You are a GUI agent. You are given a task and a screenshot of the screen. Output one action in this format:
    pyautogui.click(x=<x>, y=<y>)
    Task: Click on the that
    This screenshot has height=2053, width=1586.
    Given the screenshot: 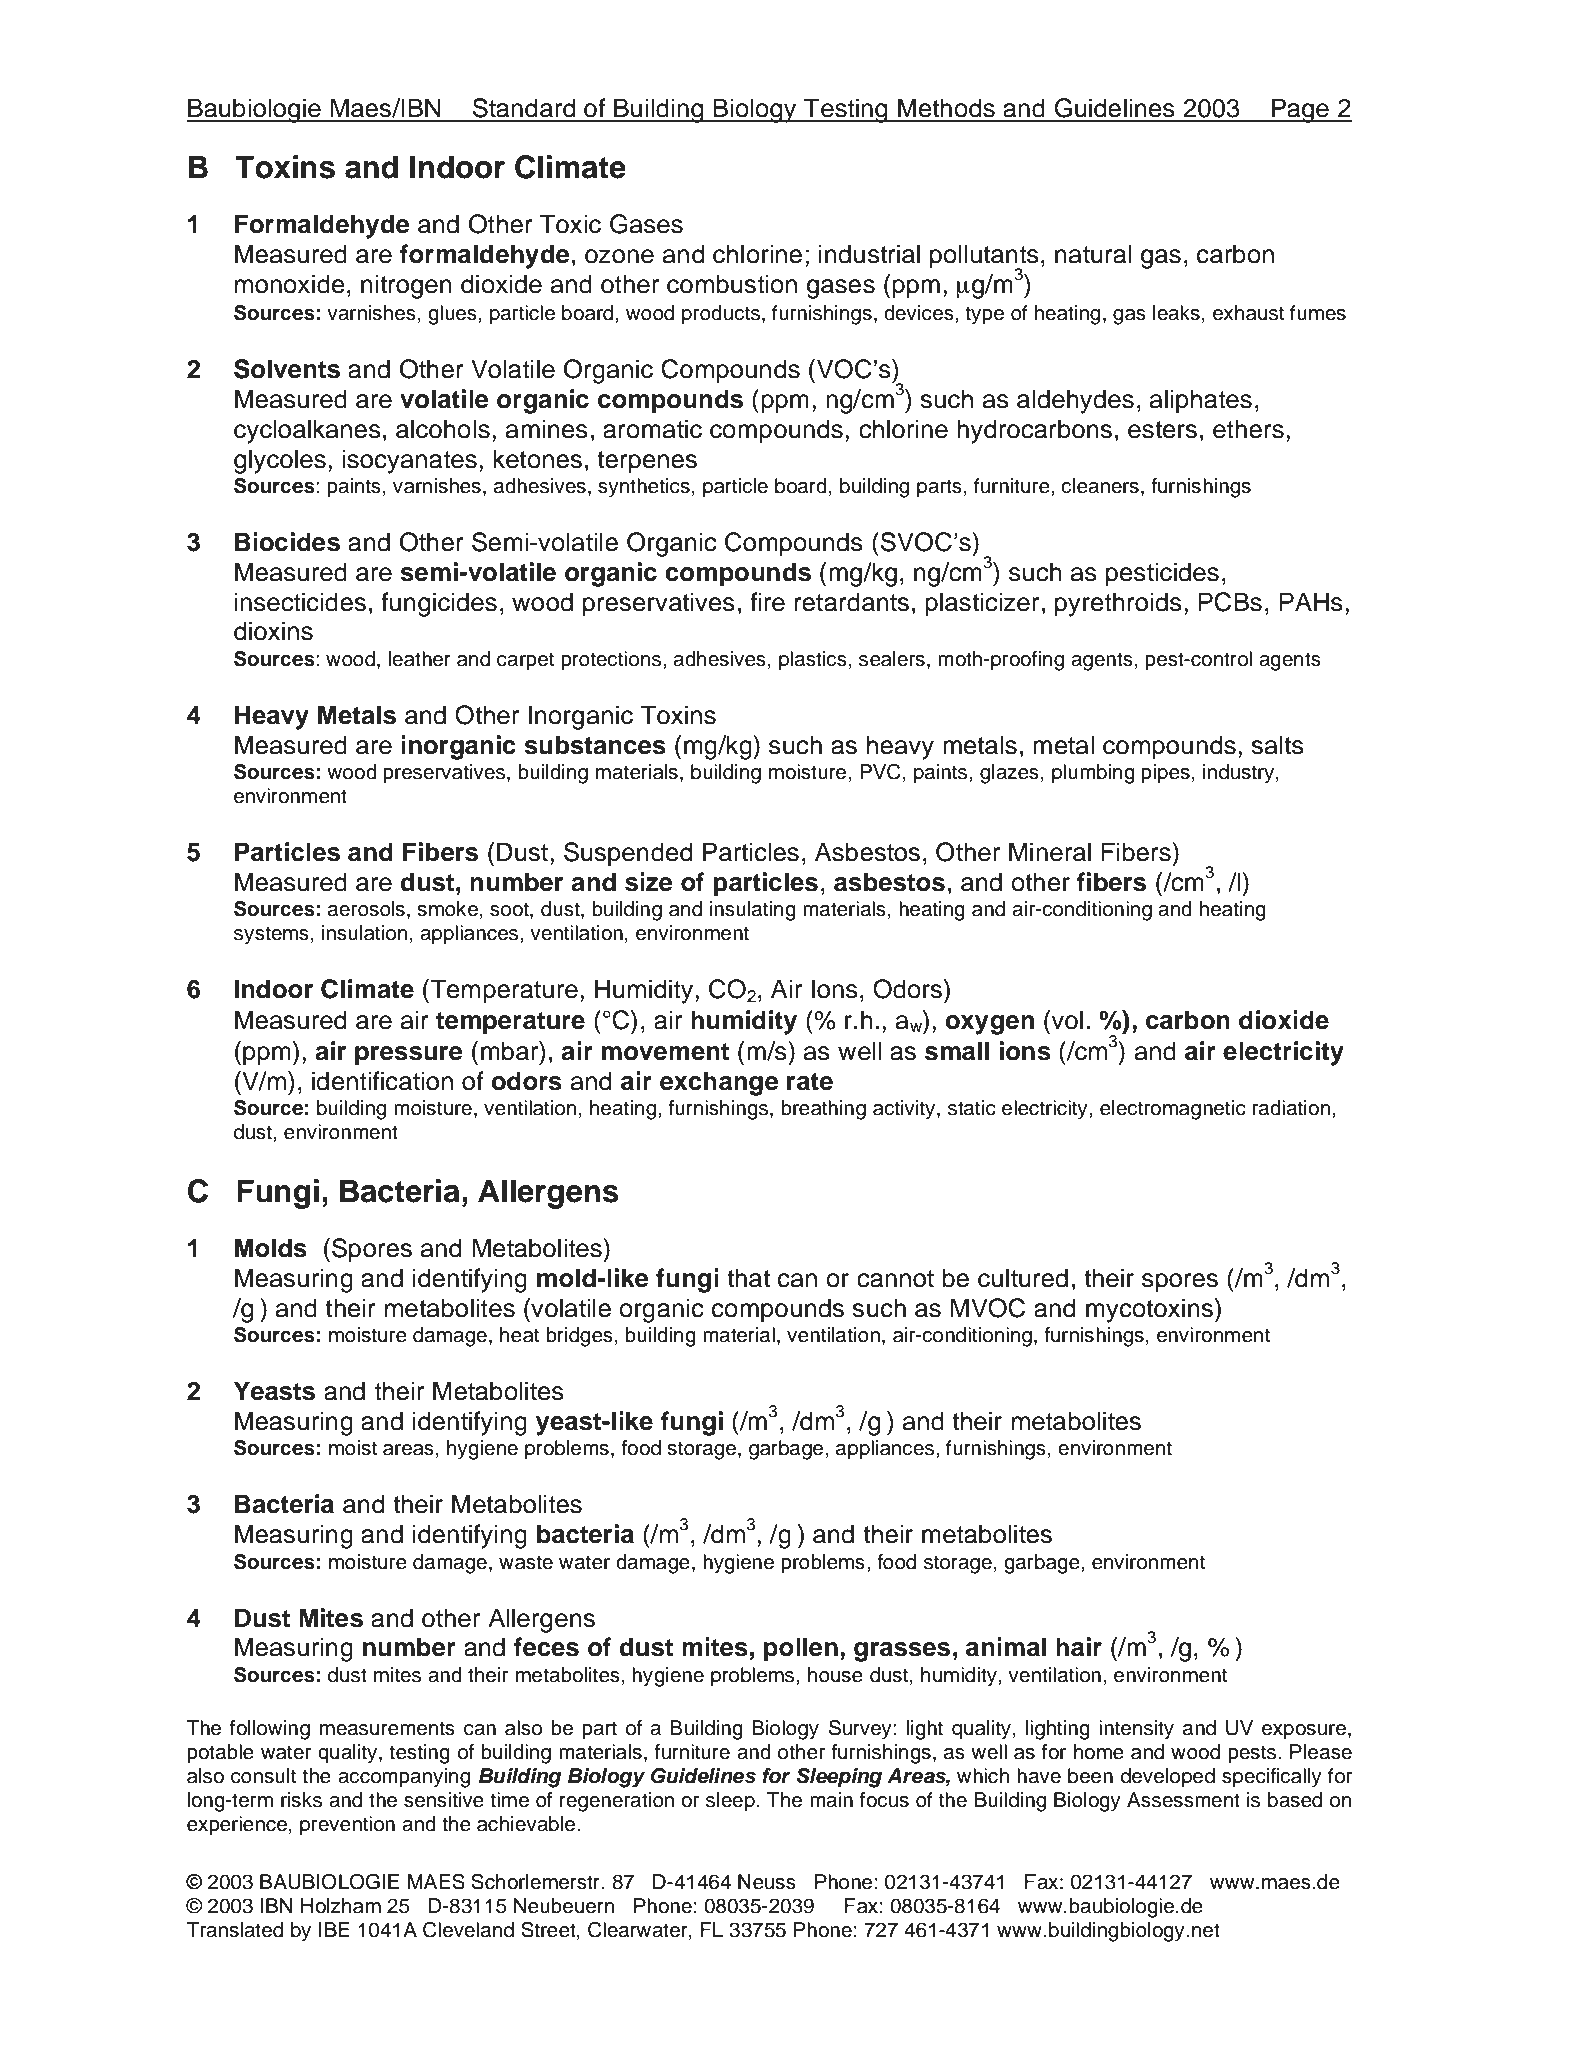 What is the action you would take?
    pyautogui.click(x=748, y=1278)
